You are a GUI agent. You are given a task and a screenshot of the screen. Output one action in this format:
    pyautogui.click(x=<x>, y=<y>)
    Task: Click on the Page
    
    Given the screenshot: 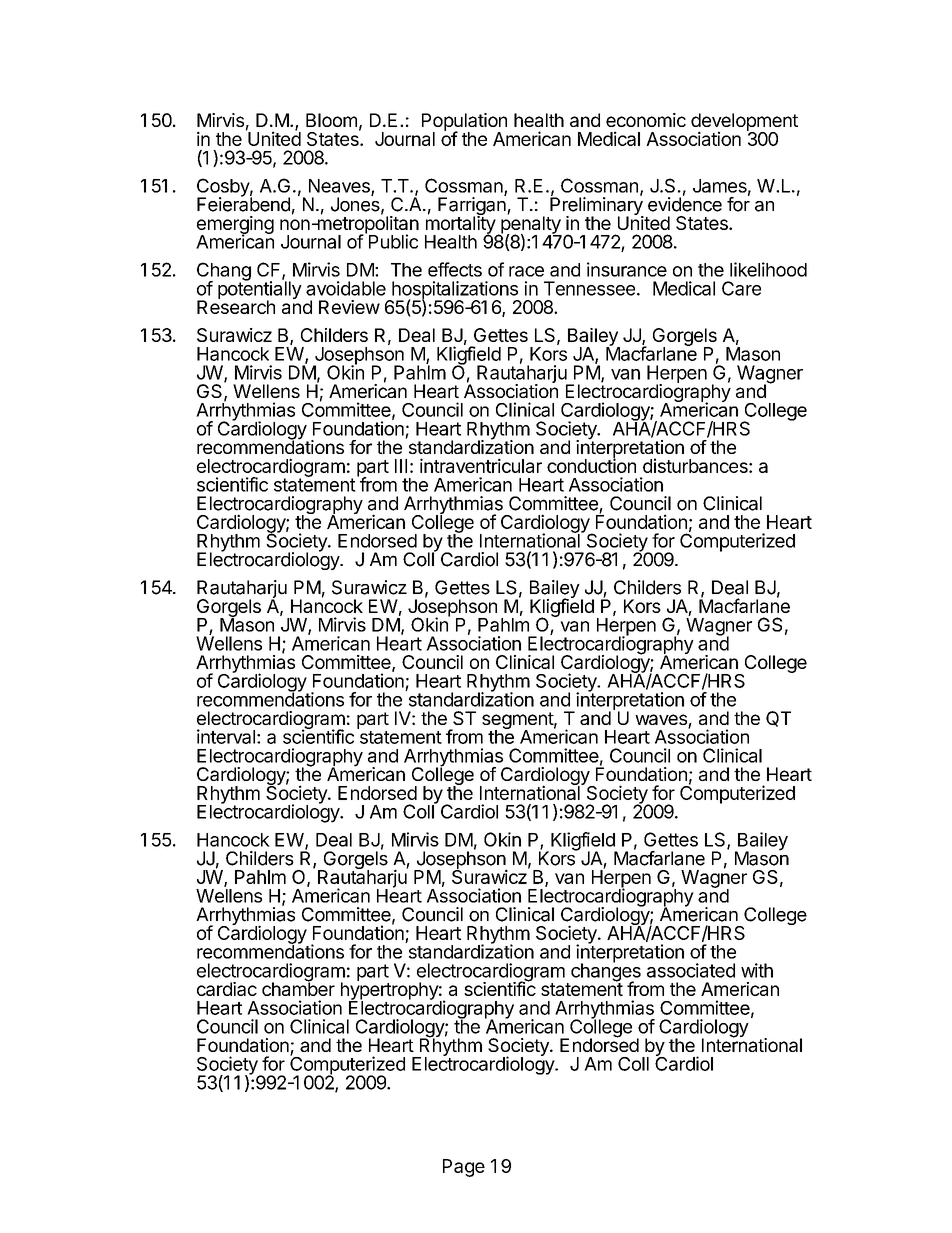 What is the action you would take?
    pyautogui.click(x=464, y=1168)
